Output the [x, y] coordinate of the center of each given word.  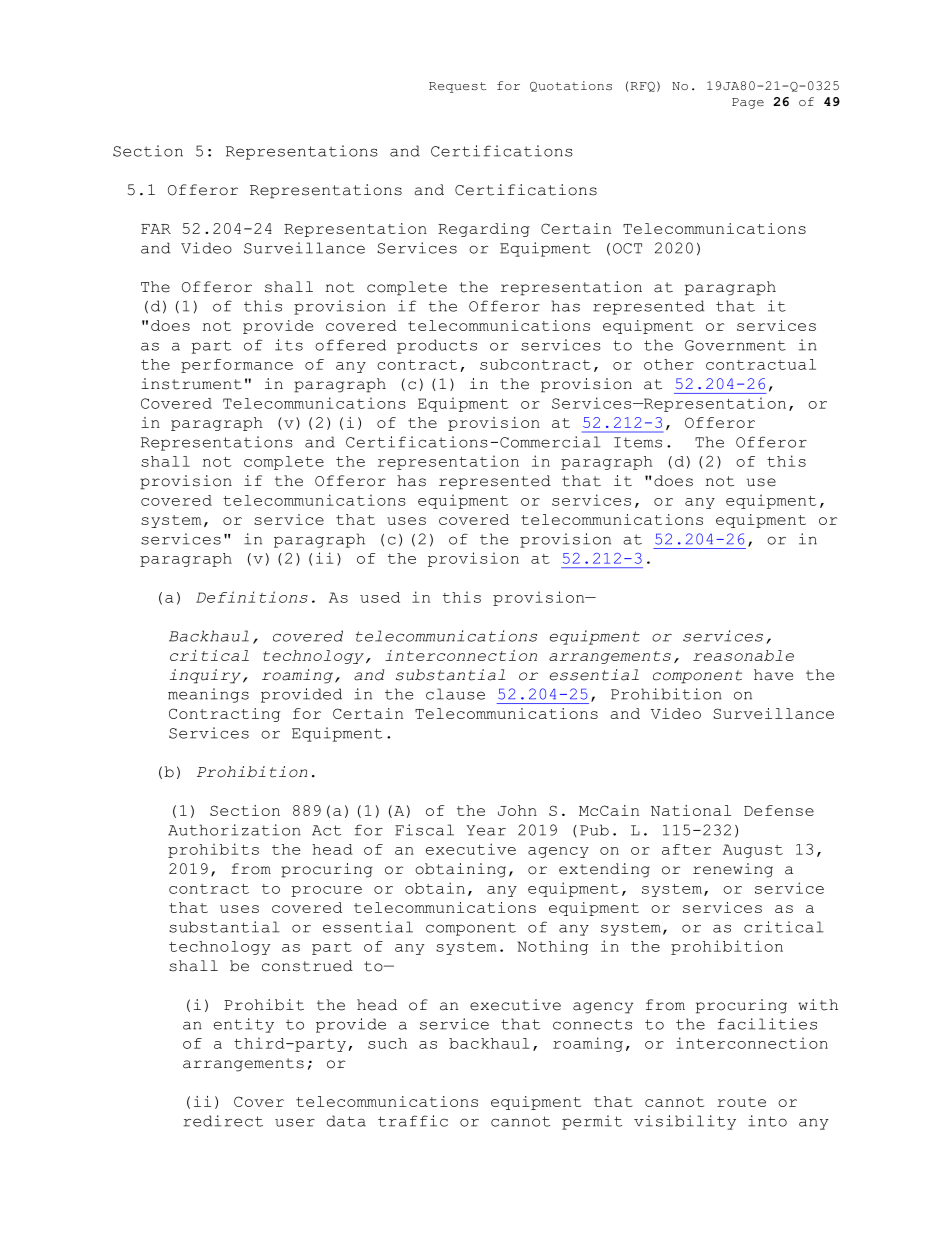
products [437, 346]
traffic [413, 1121]
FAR [156, 229]
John [517, 810]
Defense [779, 810]
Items [638, 442]
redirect [223, 1121]
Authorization [234, 830]
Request [457, 87]
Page [748, 103]
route [741, 1102]
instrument [191, 384]
